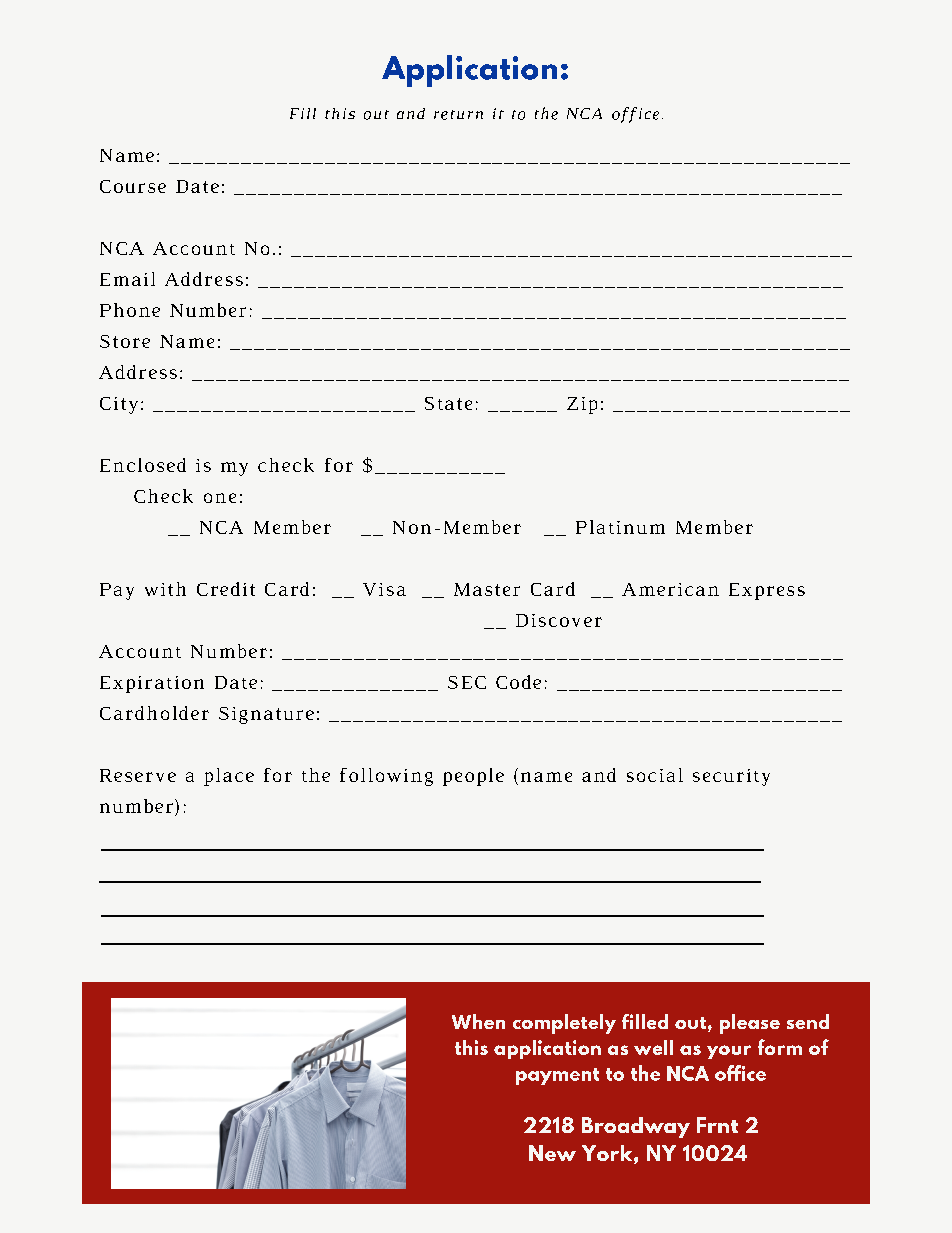 The height and width of the image is (1233, 952). Describe the element at coordinates (473, 777) in the image. I see `people` at that location.
